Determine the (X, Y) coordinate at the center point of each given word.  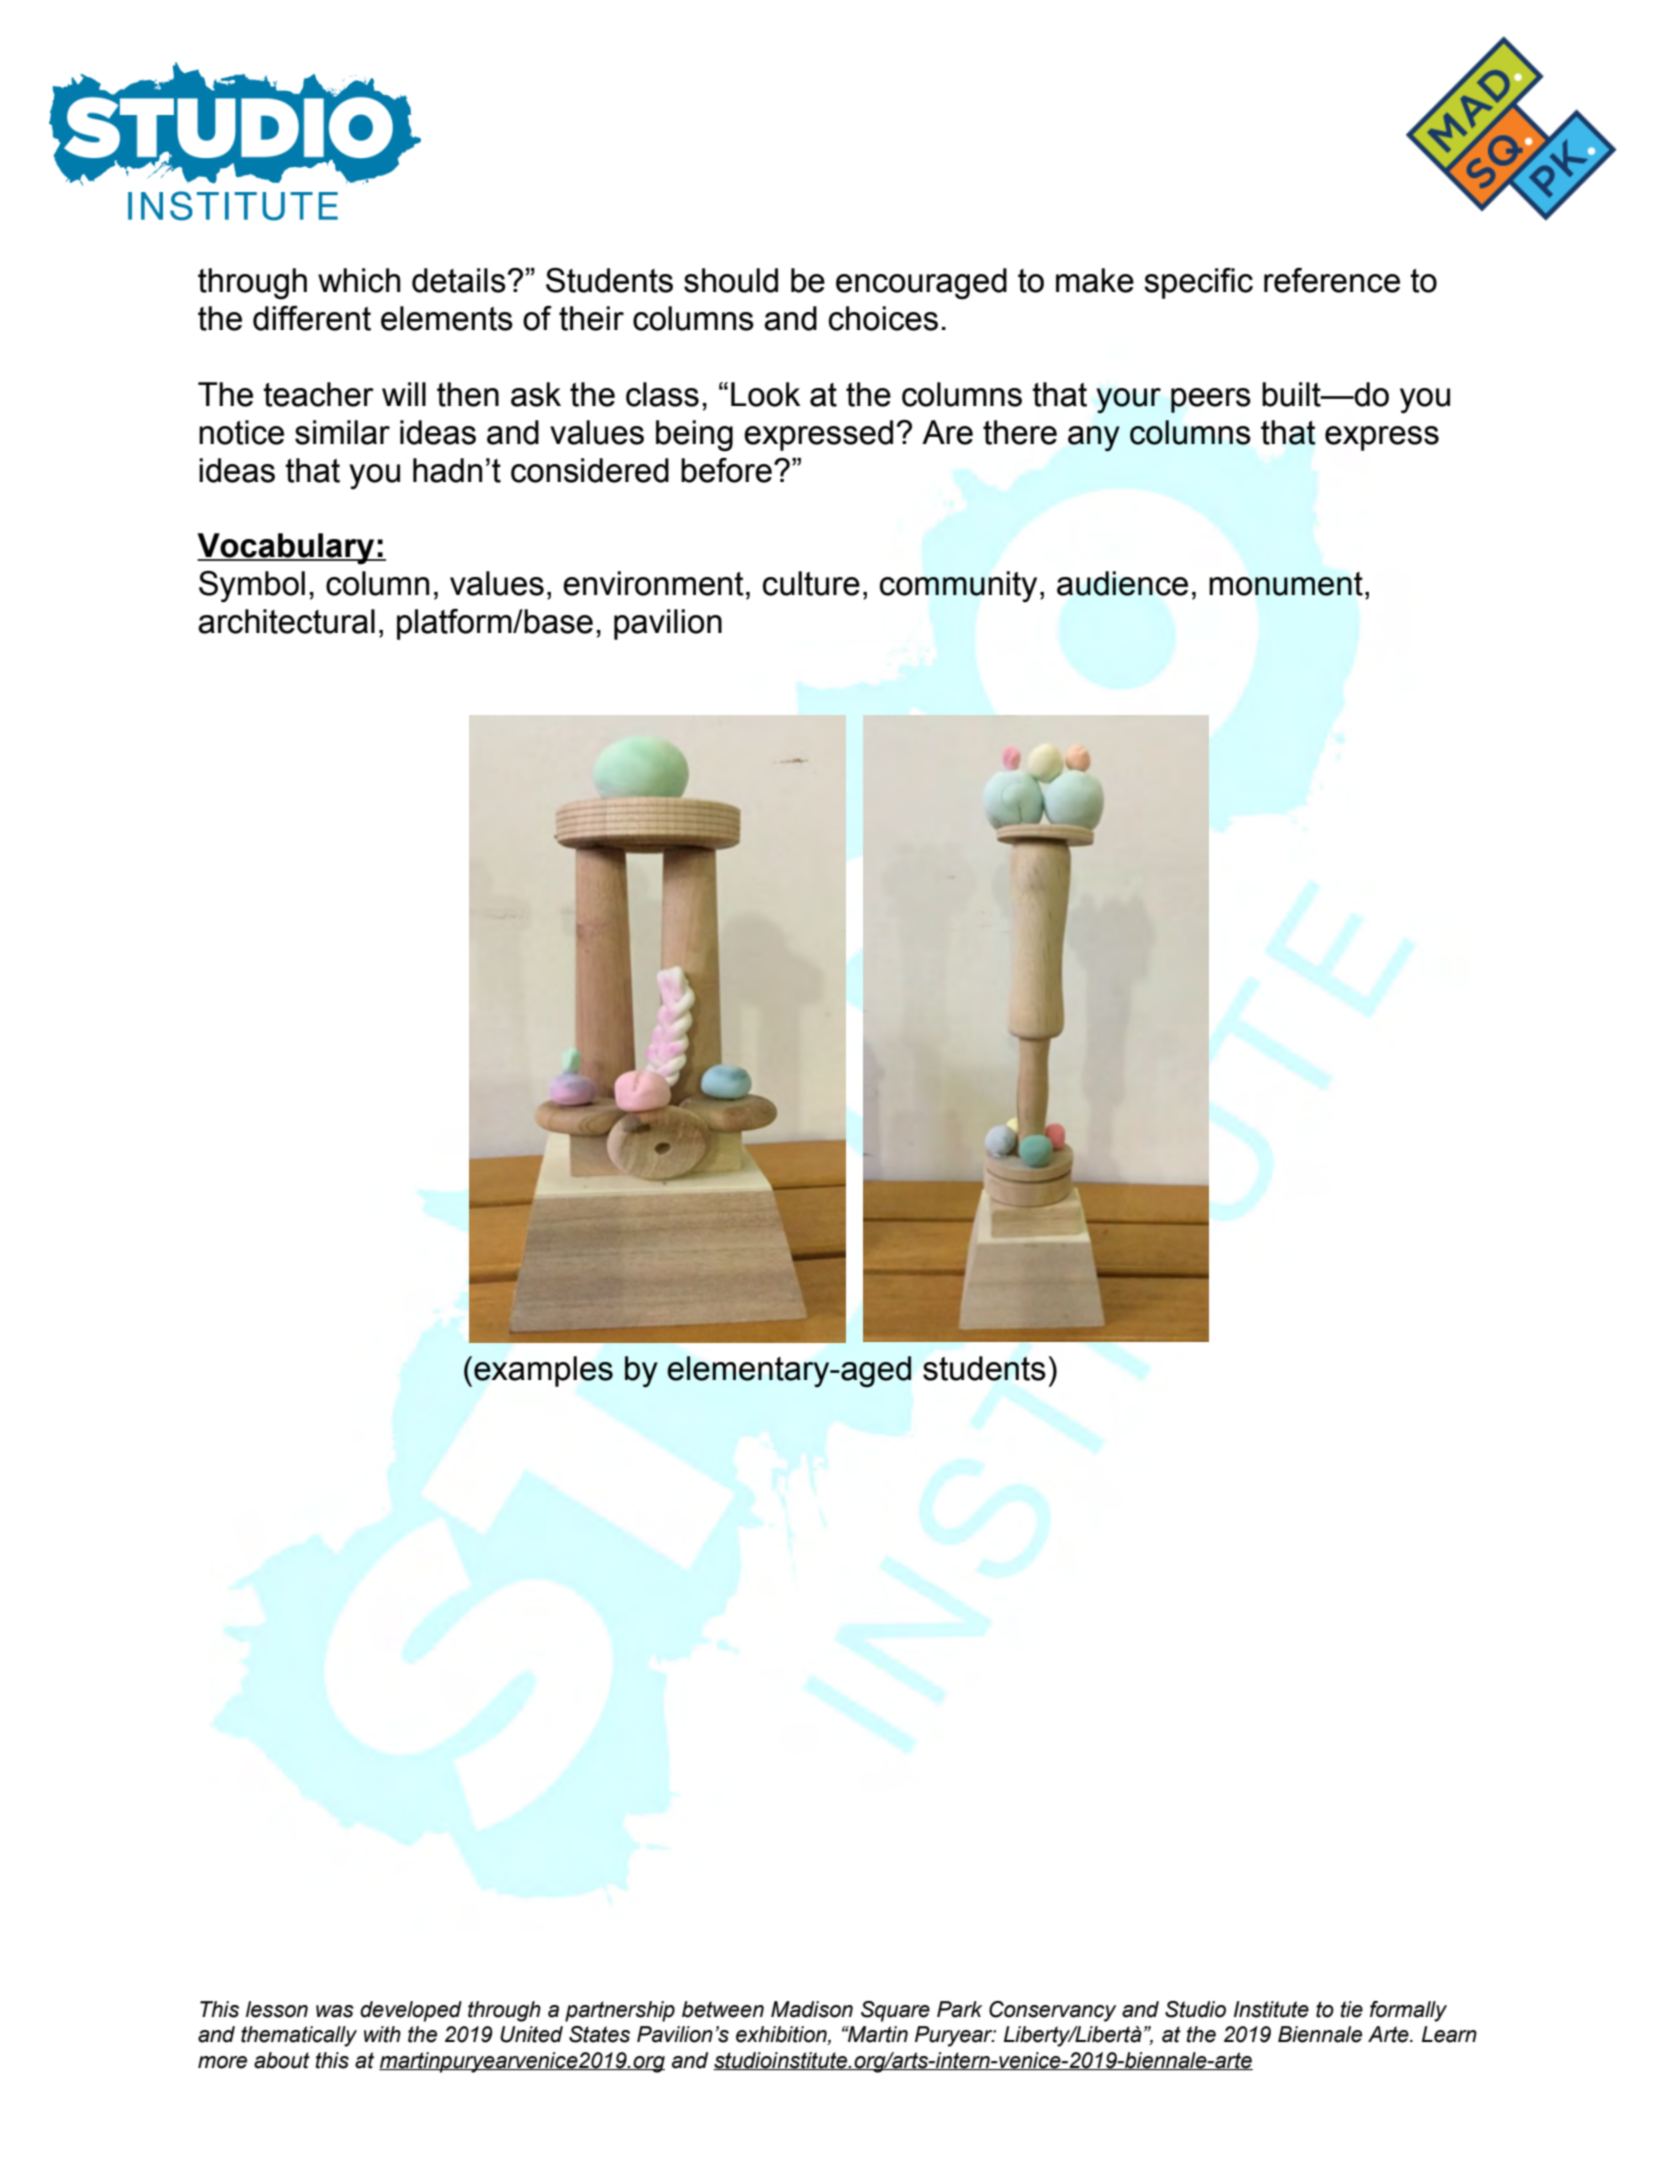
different (312, 318)
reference (1332, 280)
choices (883, 318)
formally (1408, 2011)
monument (1286, 584)
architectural (286, 621)
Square (895, 2011)
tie (1351, 2009)
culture (811, 583)
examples (543, 1371)
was (335, 2011)
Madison (812, 2009)
